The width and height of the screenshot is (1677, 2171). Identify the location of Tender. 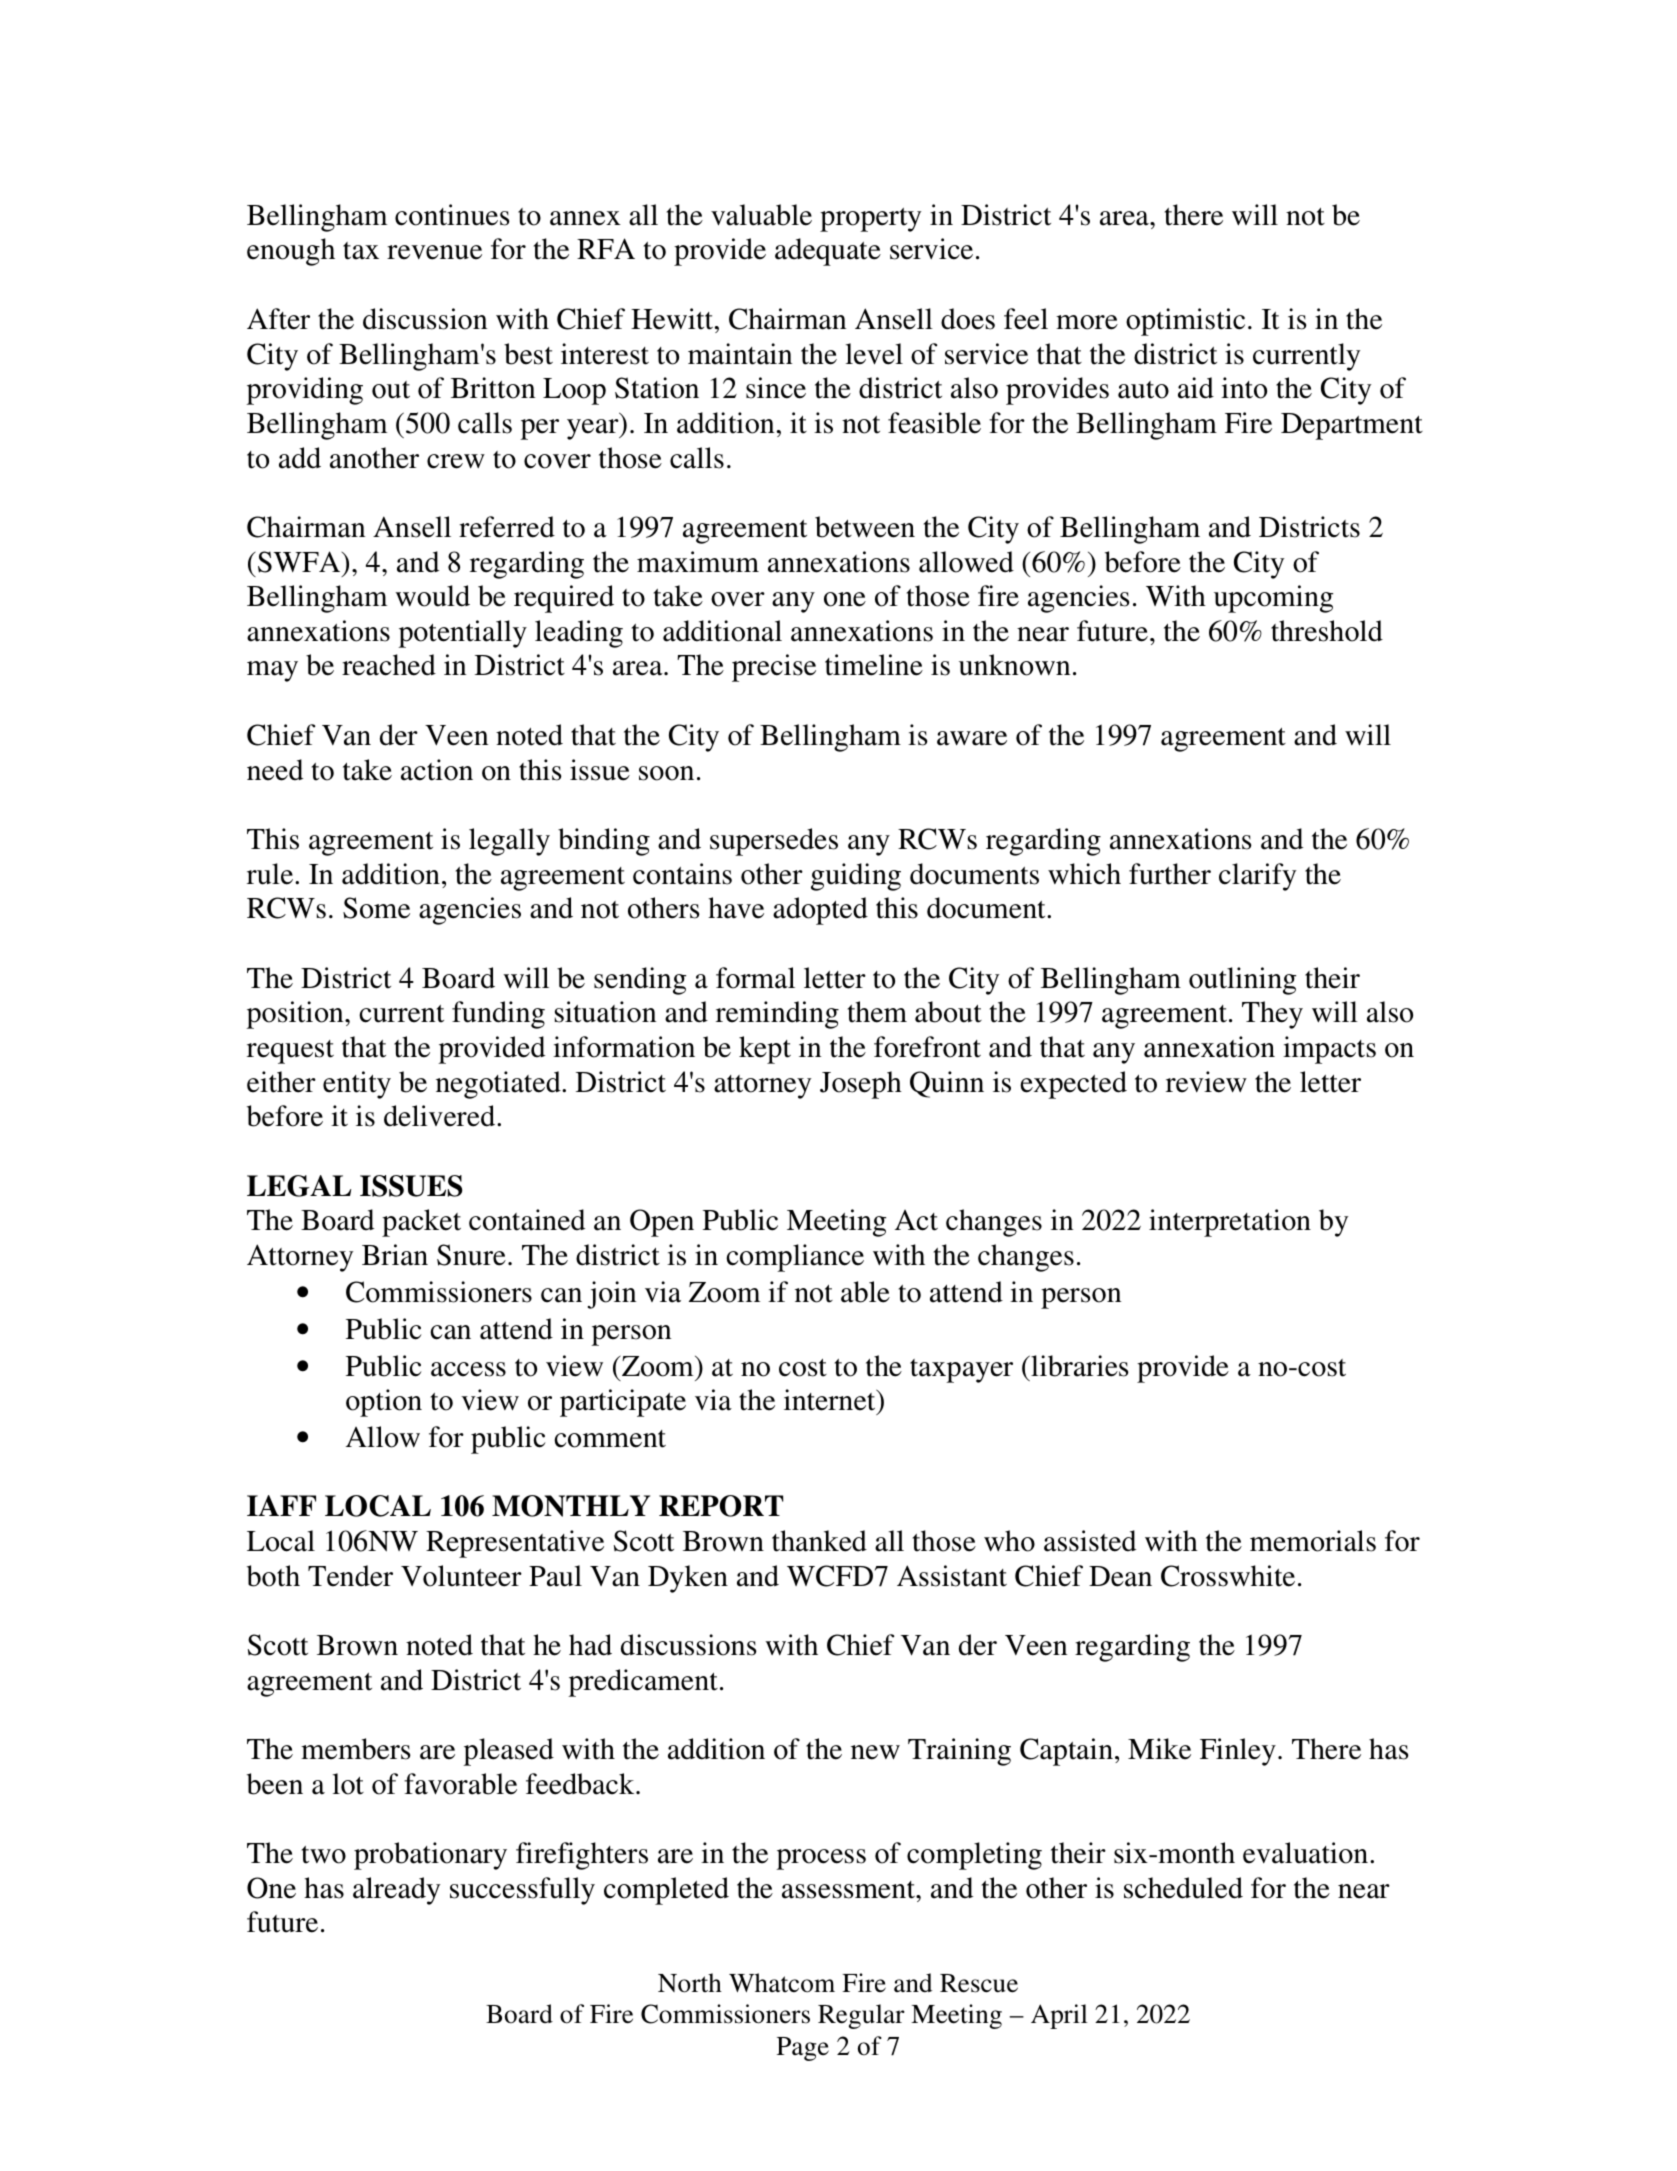
(350, 1576).
